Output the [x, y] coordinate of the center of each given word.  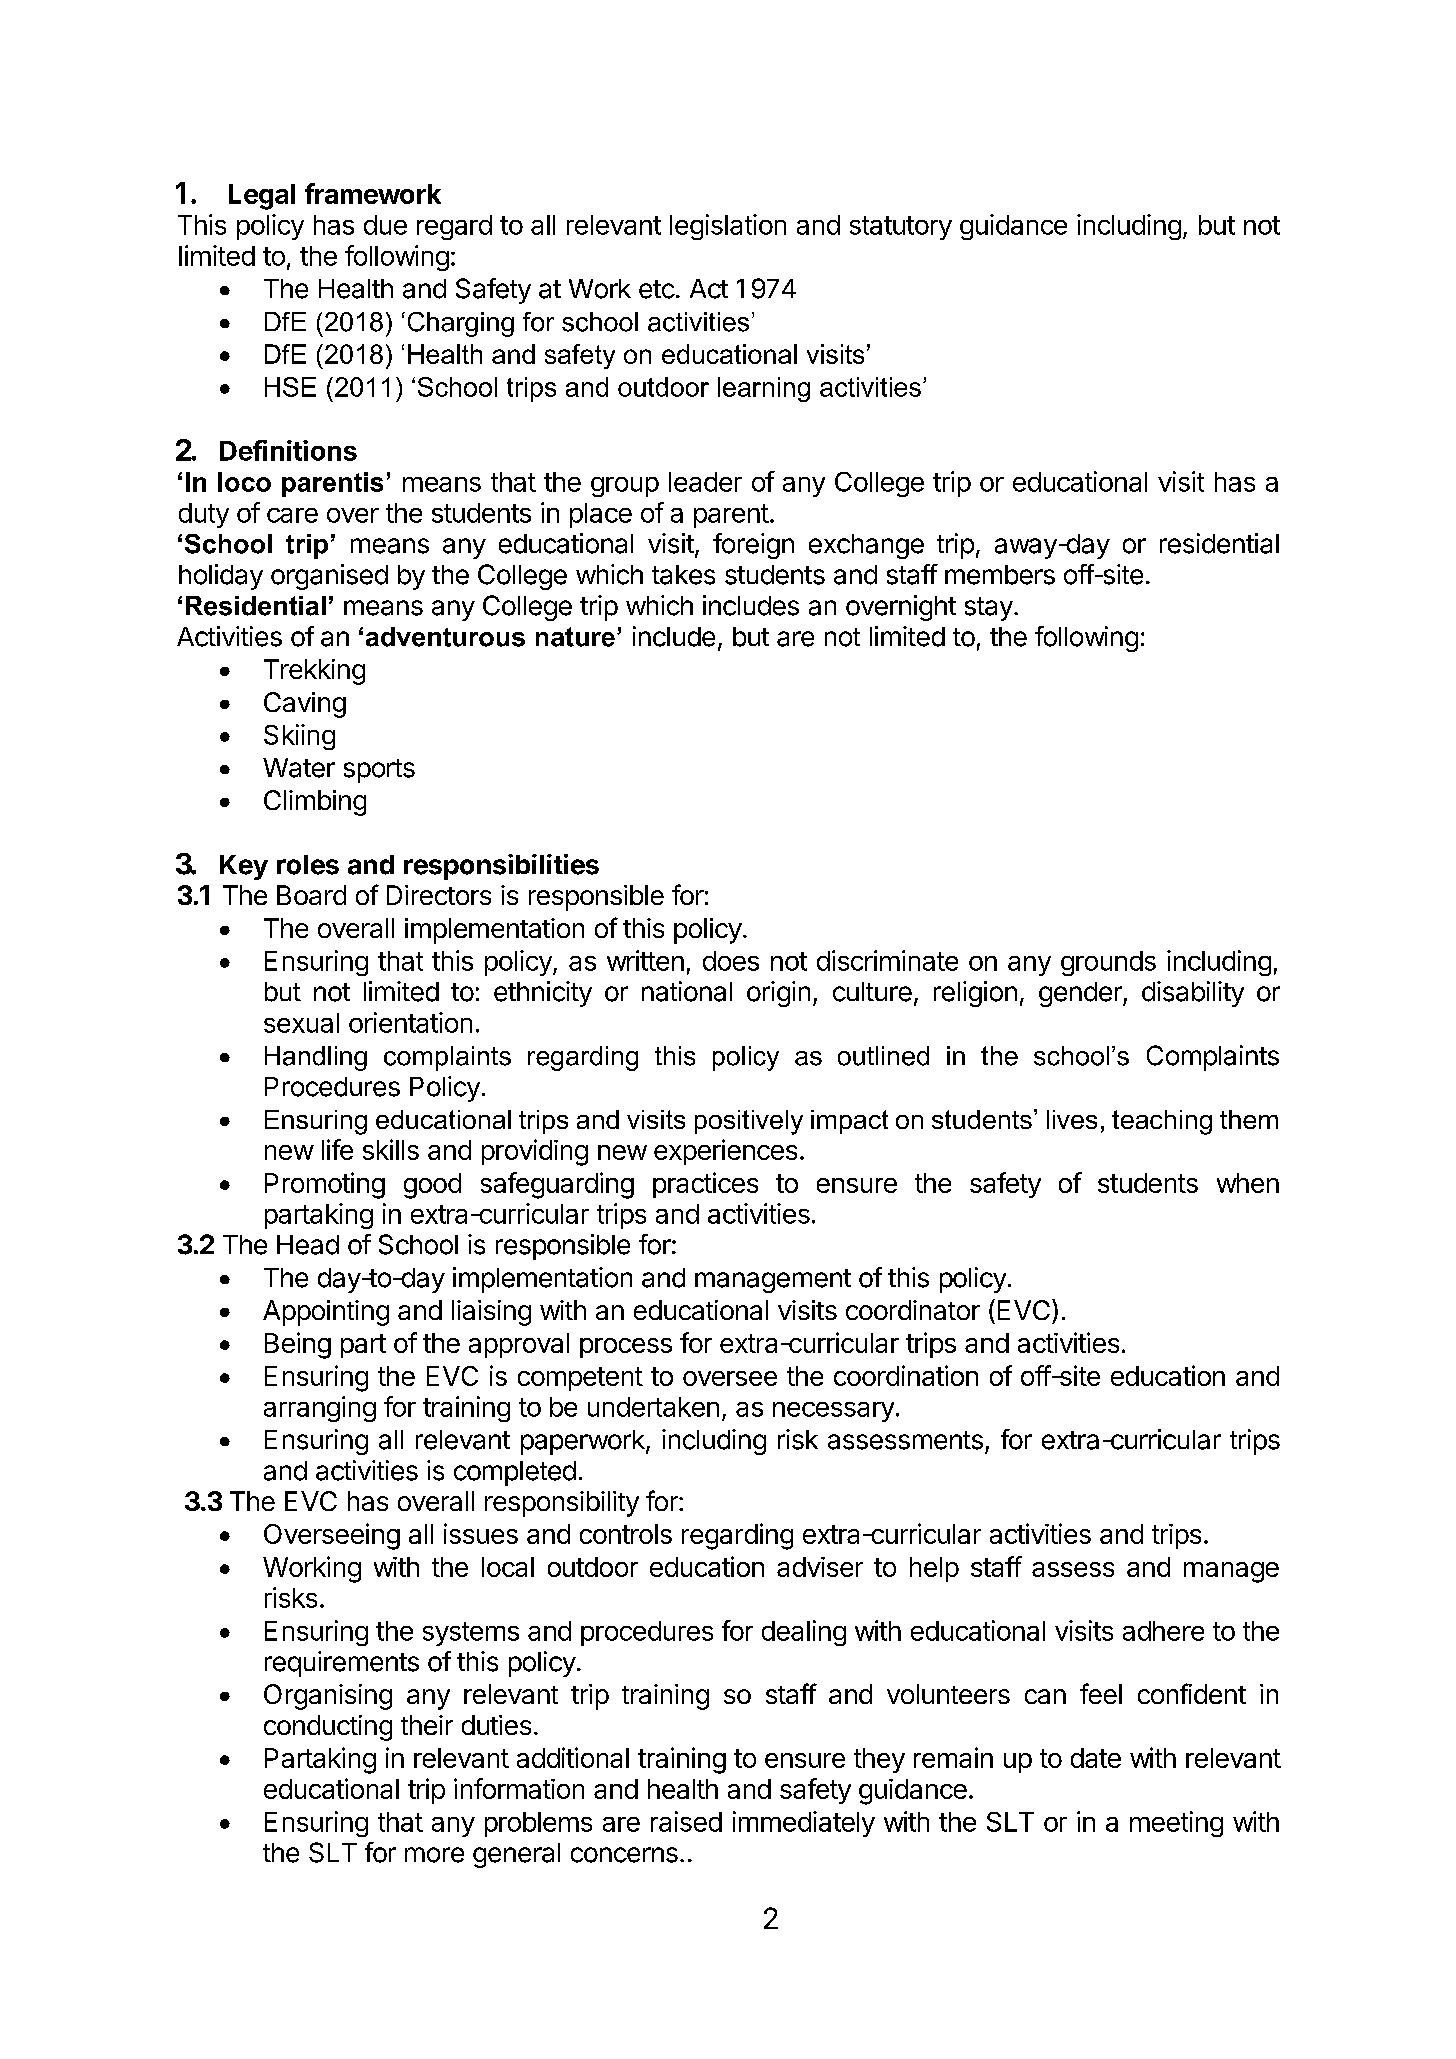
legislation [728, 227]
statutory [901, 228]
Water [299, 768]
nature [575, 637]
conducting [328, 1728]
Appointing [326, 1313]
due [385, 225]
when [1248, 1183]
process [626, 1348]
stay [989, 609]
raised [686, 1821]
